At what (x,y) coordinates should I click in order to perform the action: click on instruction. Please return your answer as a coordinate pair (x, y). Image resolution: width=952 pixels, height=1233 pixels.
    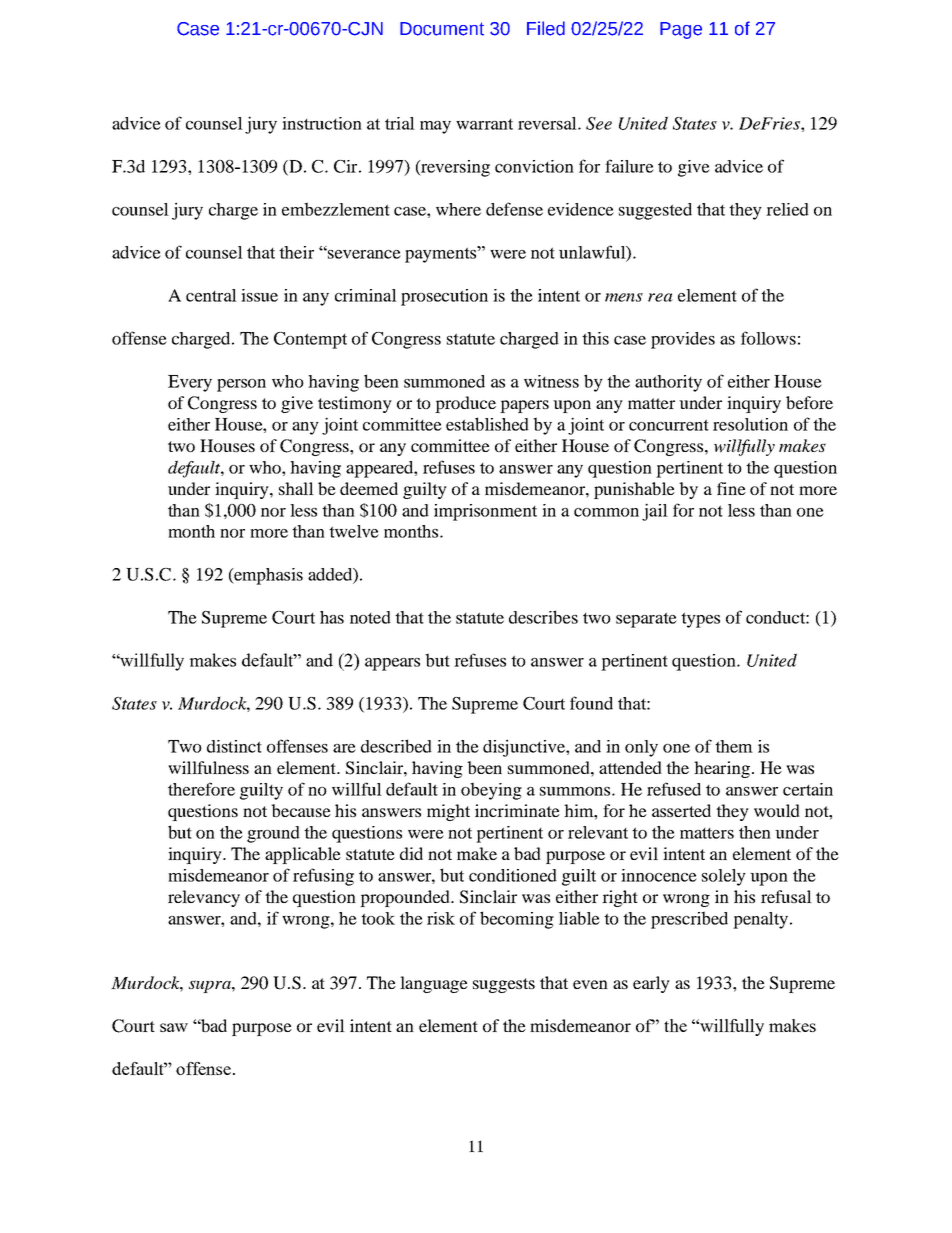
    Looking at the image, I should click on (322, 123).
